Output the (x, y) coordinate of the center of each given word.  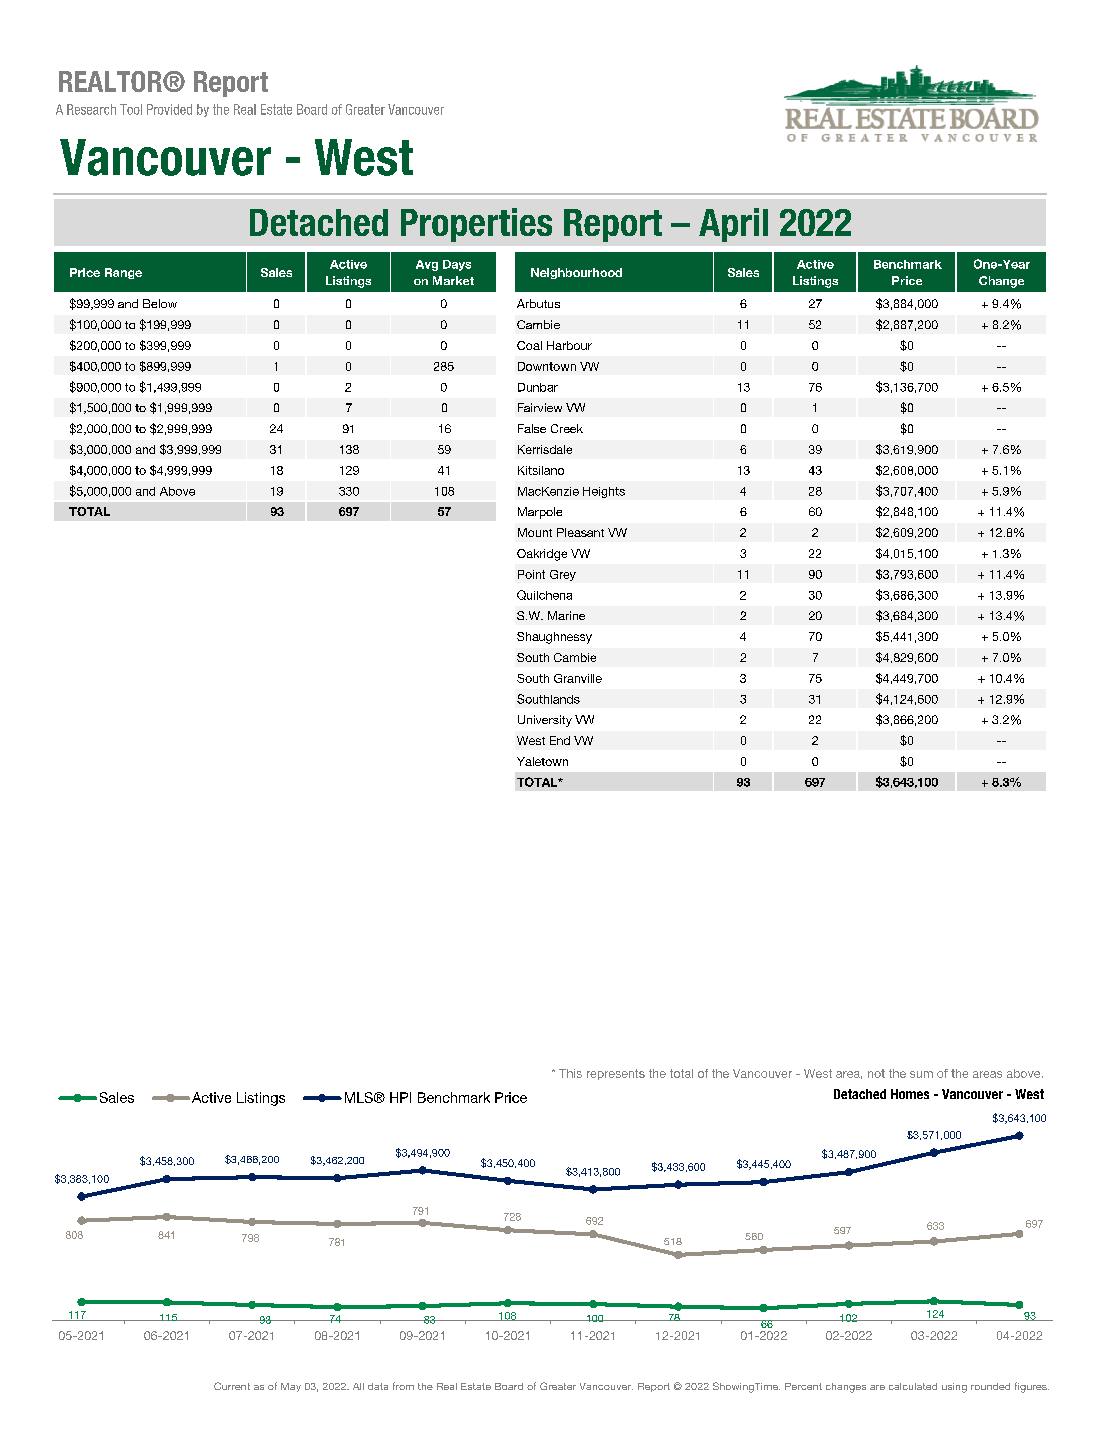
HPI (400, 1097)
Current (232, 1386)
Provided (169, 109)
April (733, 225)
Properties (476, 225)
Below (160, 303)
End (560, 740)
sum (921, 1074)
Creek (567, 428)
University (545, 721)
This (570, 1073)
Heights (604, 492)
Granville (578, 678)
